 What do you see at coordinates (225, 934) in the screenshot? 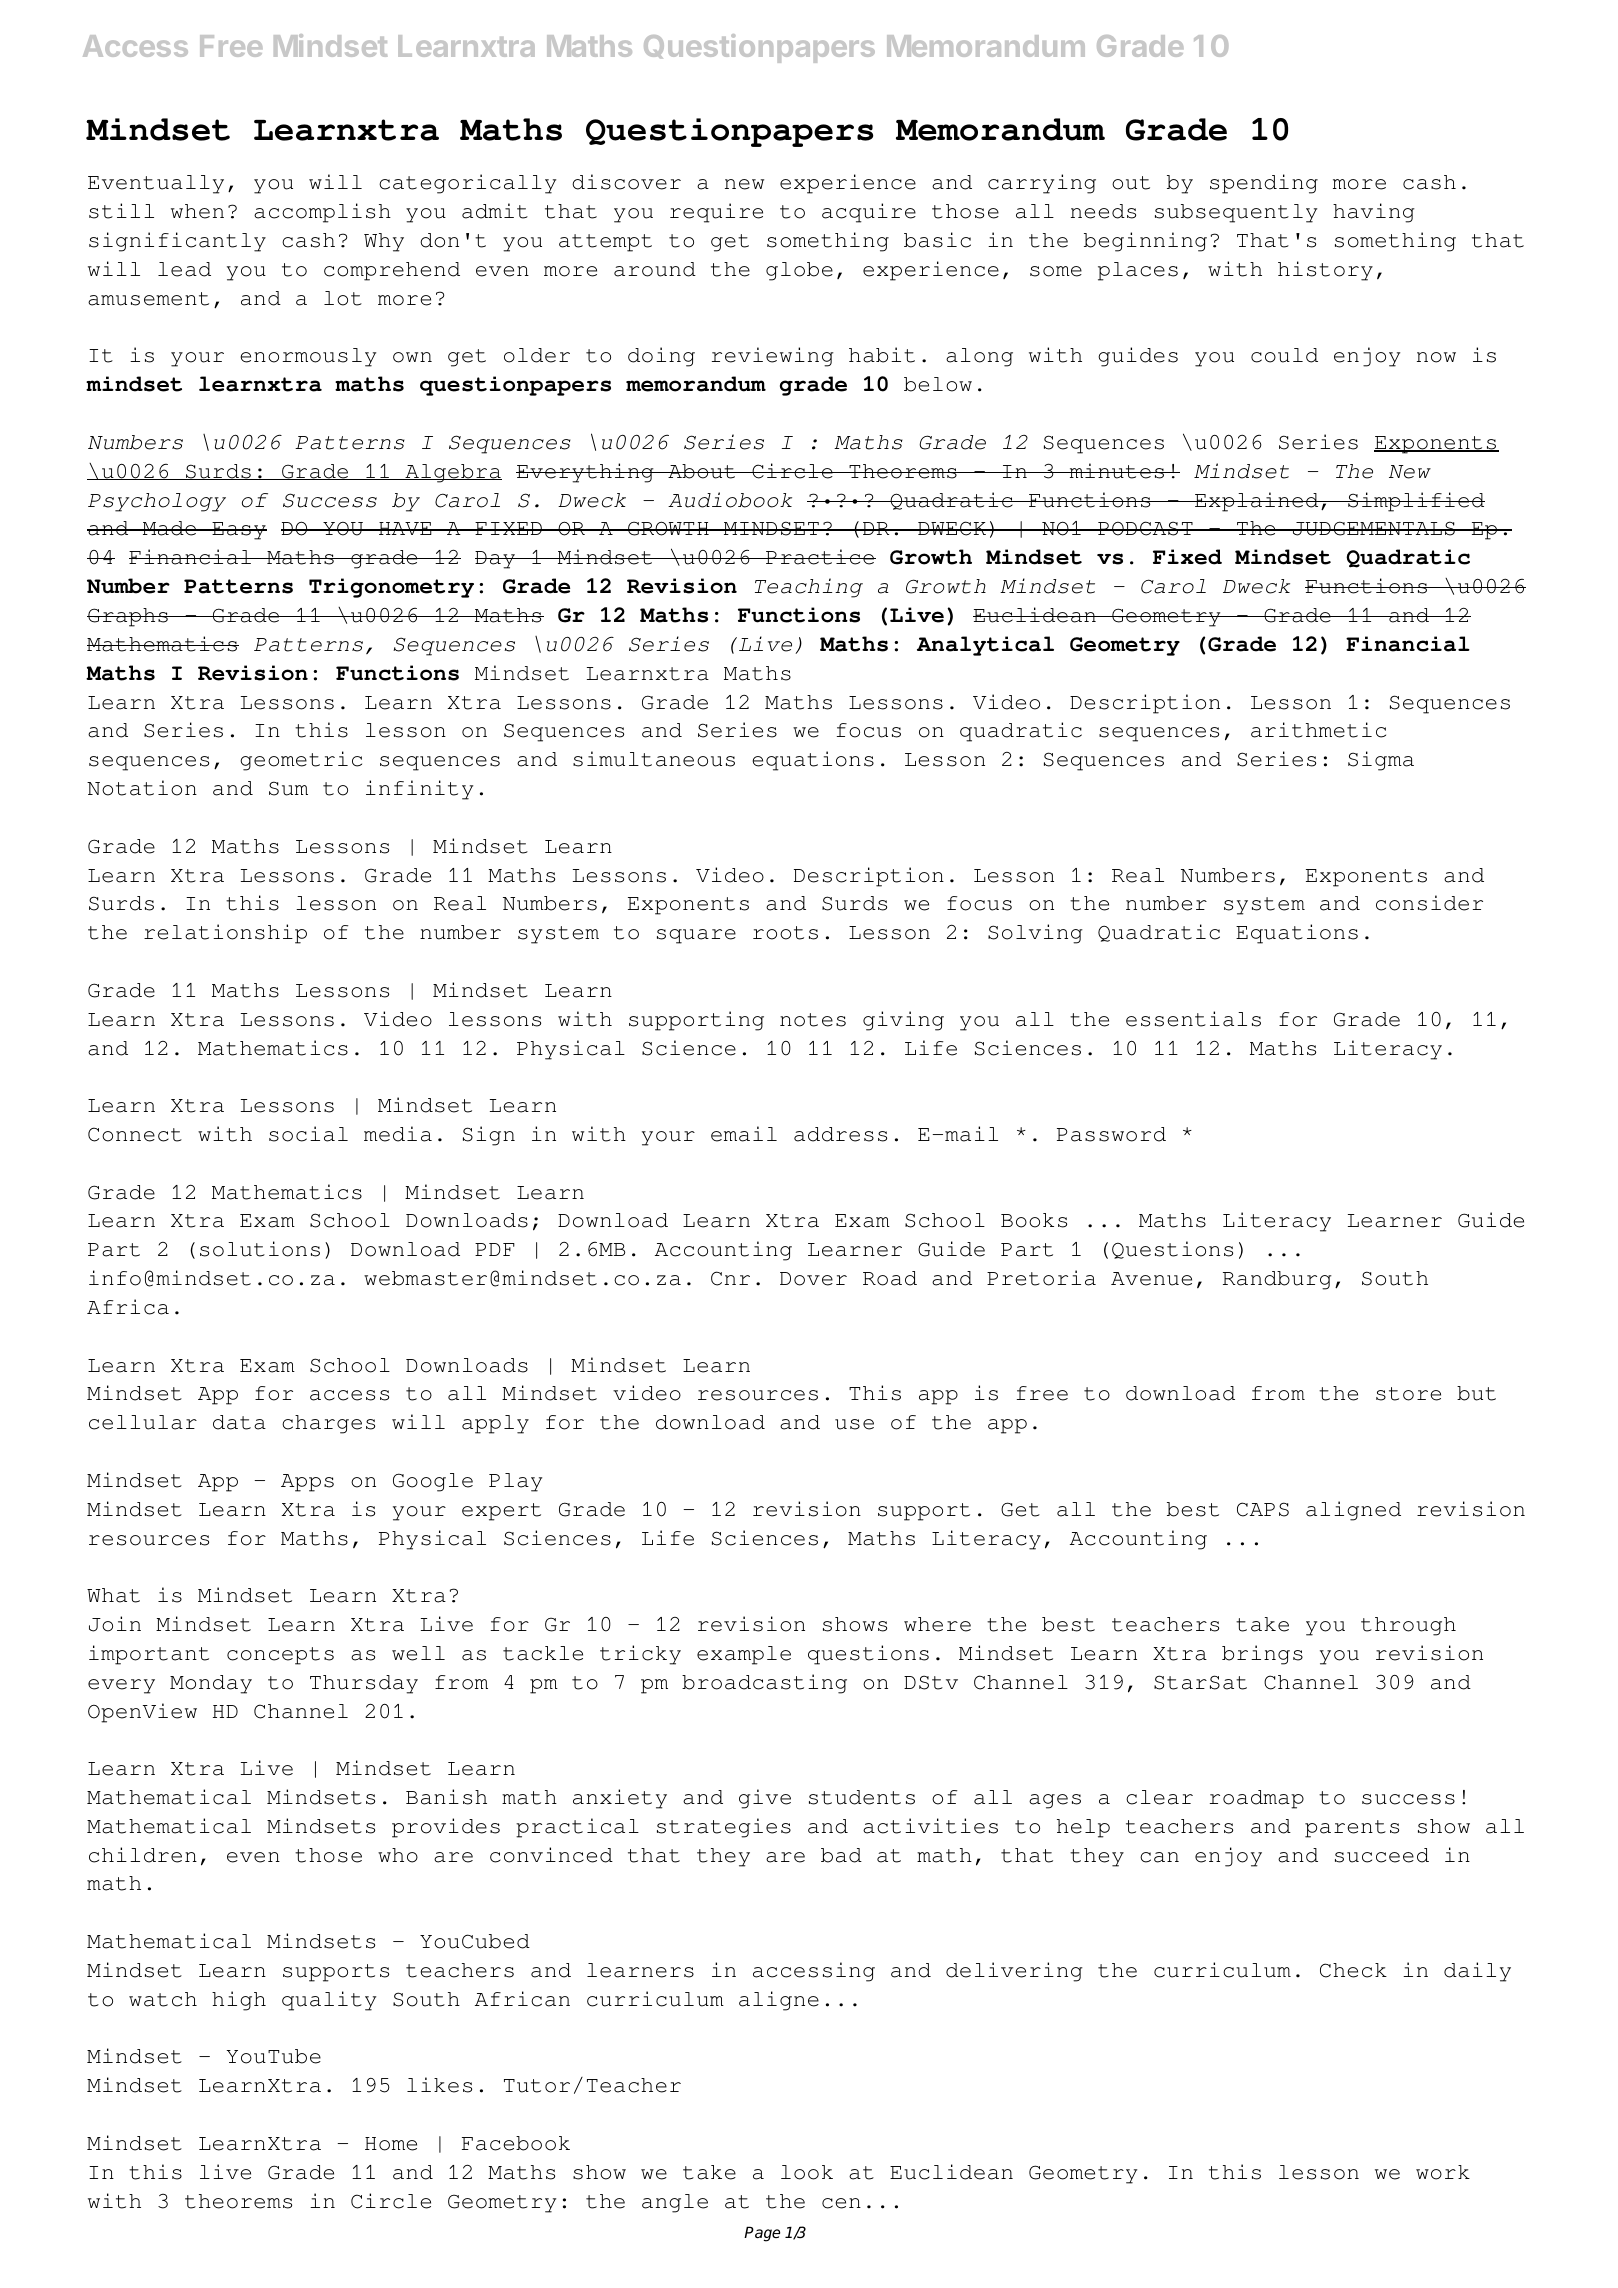
I see `relationship` at bounding box center [225, 934].
